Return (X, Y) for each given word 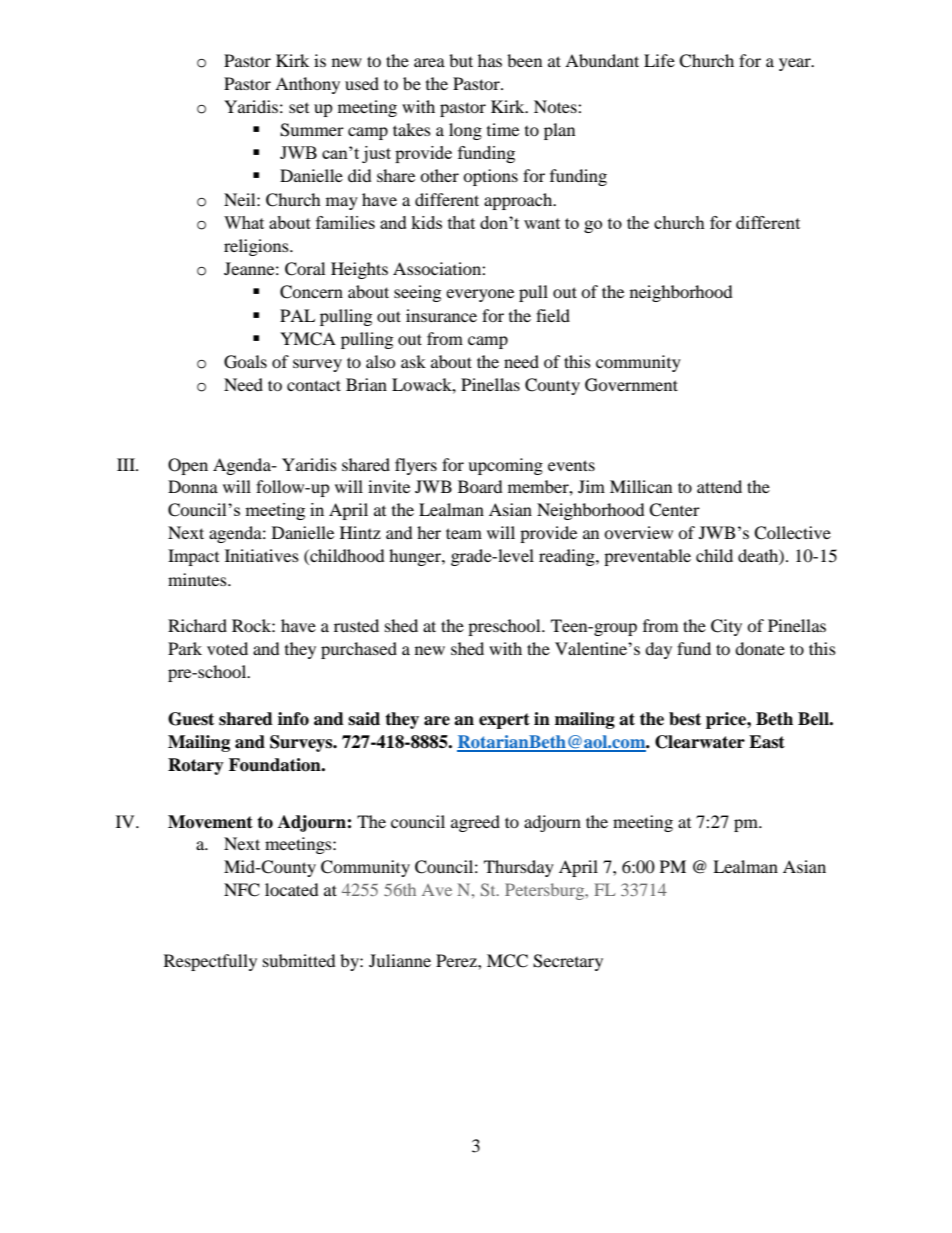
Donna (193, 486)
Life (659, 60)
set (299, 108)
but (461, 60)
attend (719, 486)
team (464, 533)
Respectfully (210, 962)
